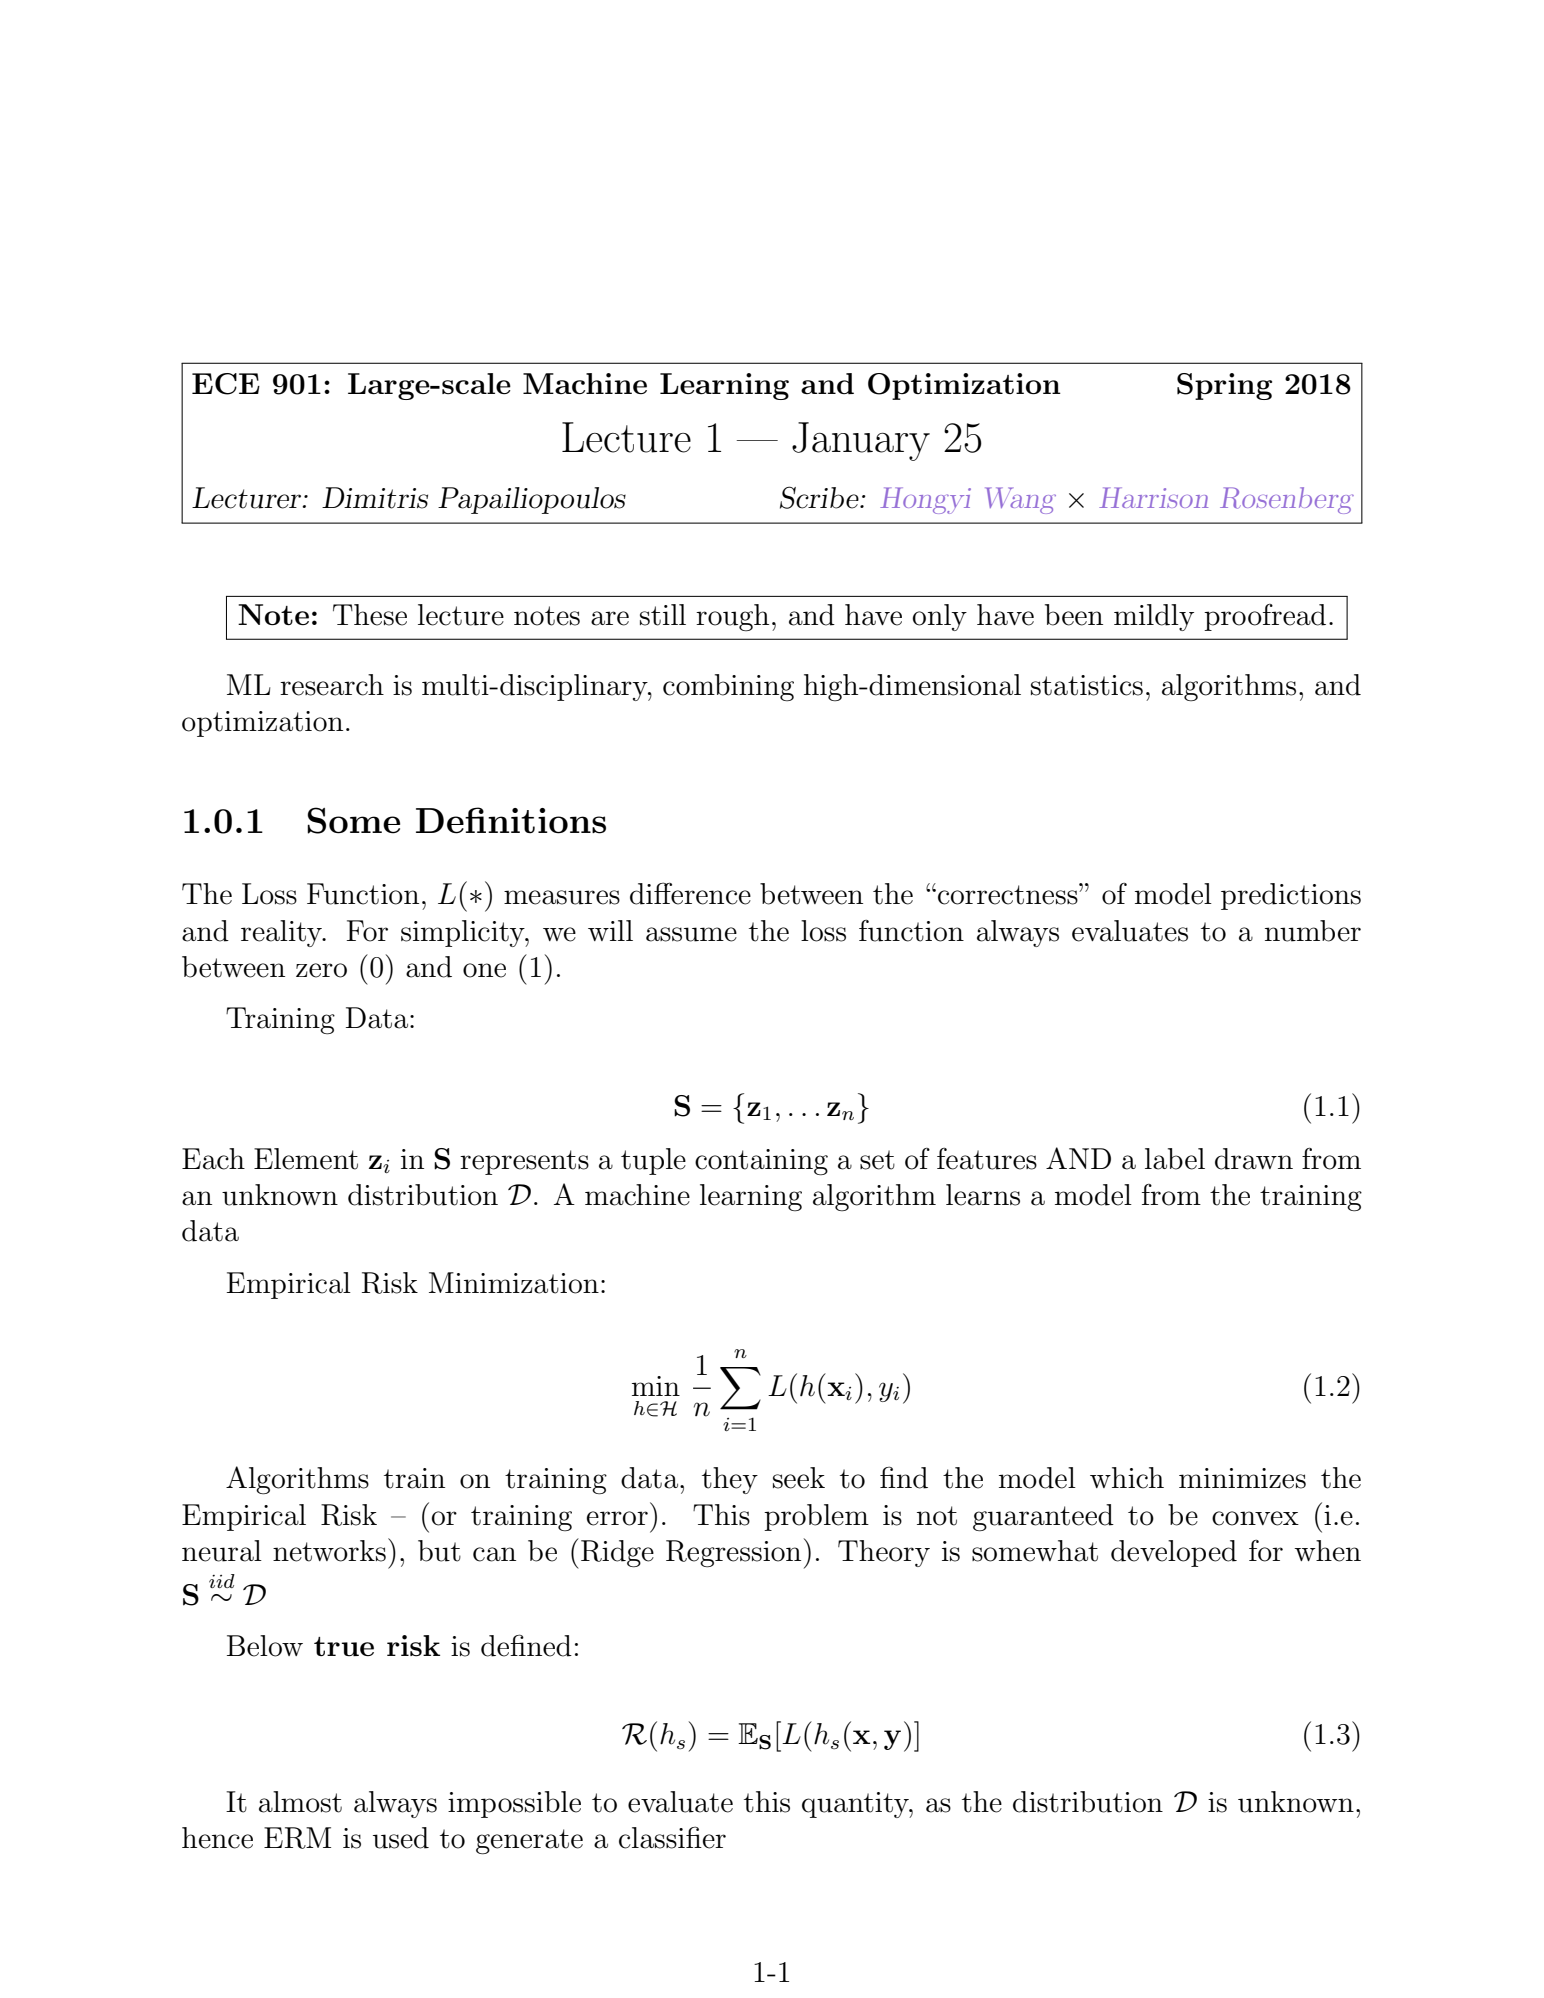 The width and height of the screenshot is (1544, 1998). What do you see at coordinates (672, 1837) in the screenshot?
I see `classifier` at bounding box center [672, 1837].
